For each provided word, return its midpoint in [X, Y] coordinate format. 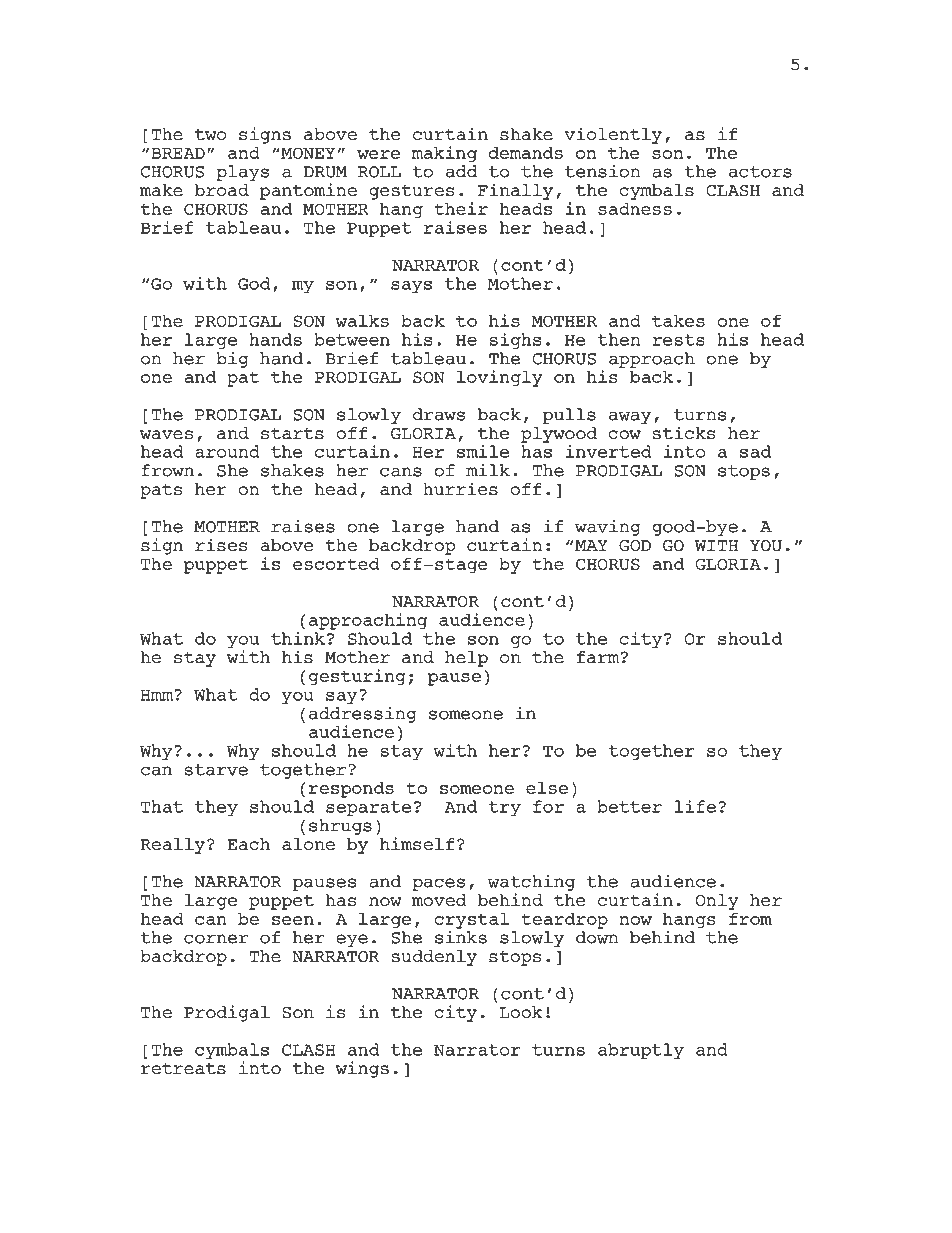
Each [248, 844]
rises [221, 545]
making [444, 154]
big [232, 359]
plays [242, 173]
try [504, 808]
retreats [183, 1069]
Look [521, 1012]
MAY [591, 545]
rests [678, 340]
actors [760, 172]
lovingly [500, 378]
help [466, 659]
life [695, 806]
